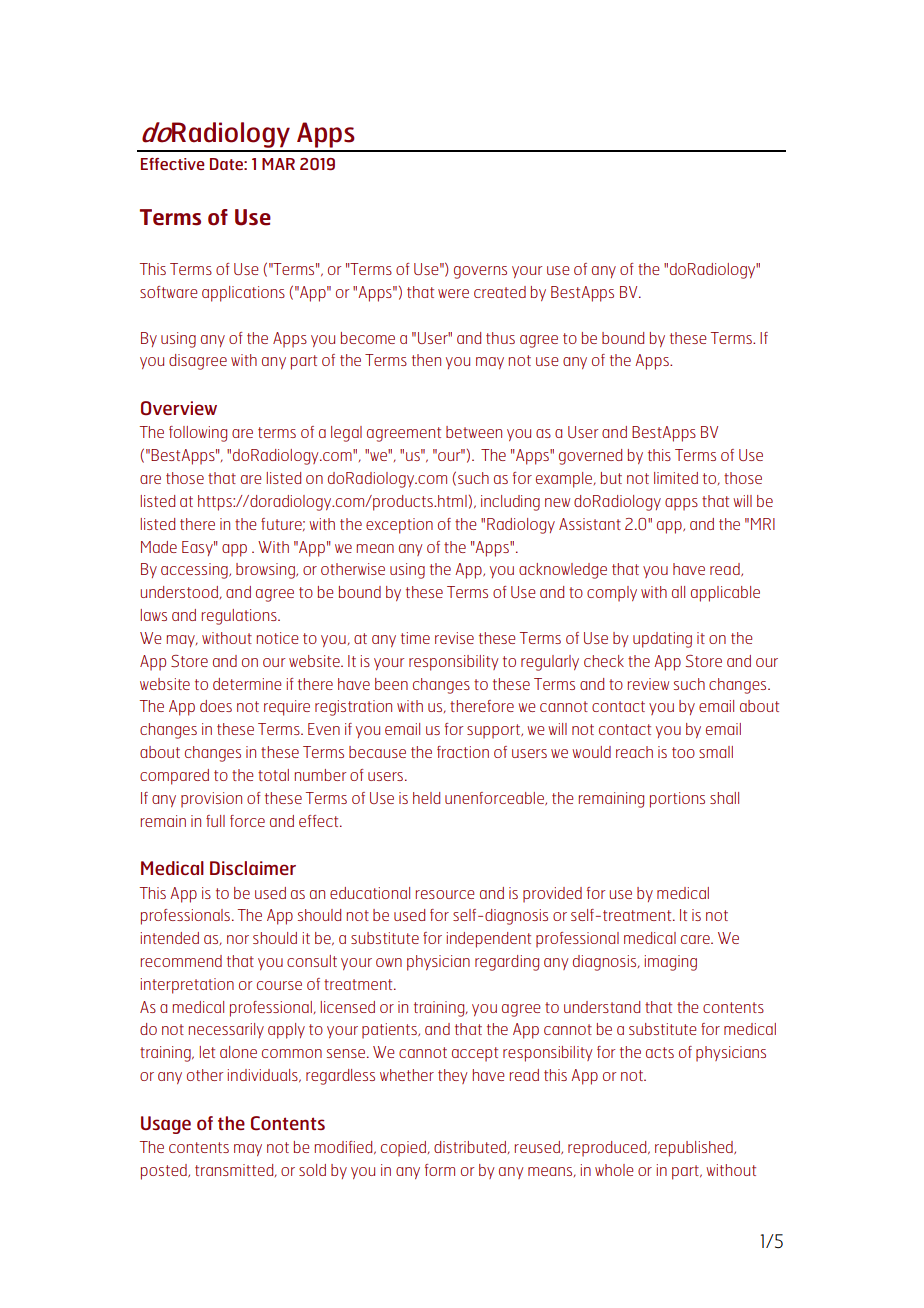  What do you see at coordinates (677, 800) in the screenshot?
I see `portions` at bounding box center [677, 800].
